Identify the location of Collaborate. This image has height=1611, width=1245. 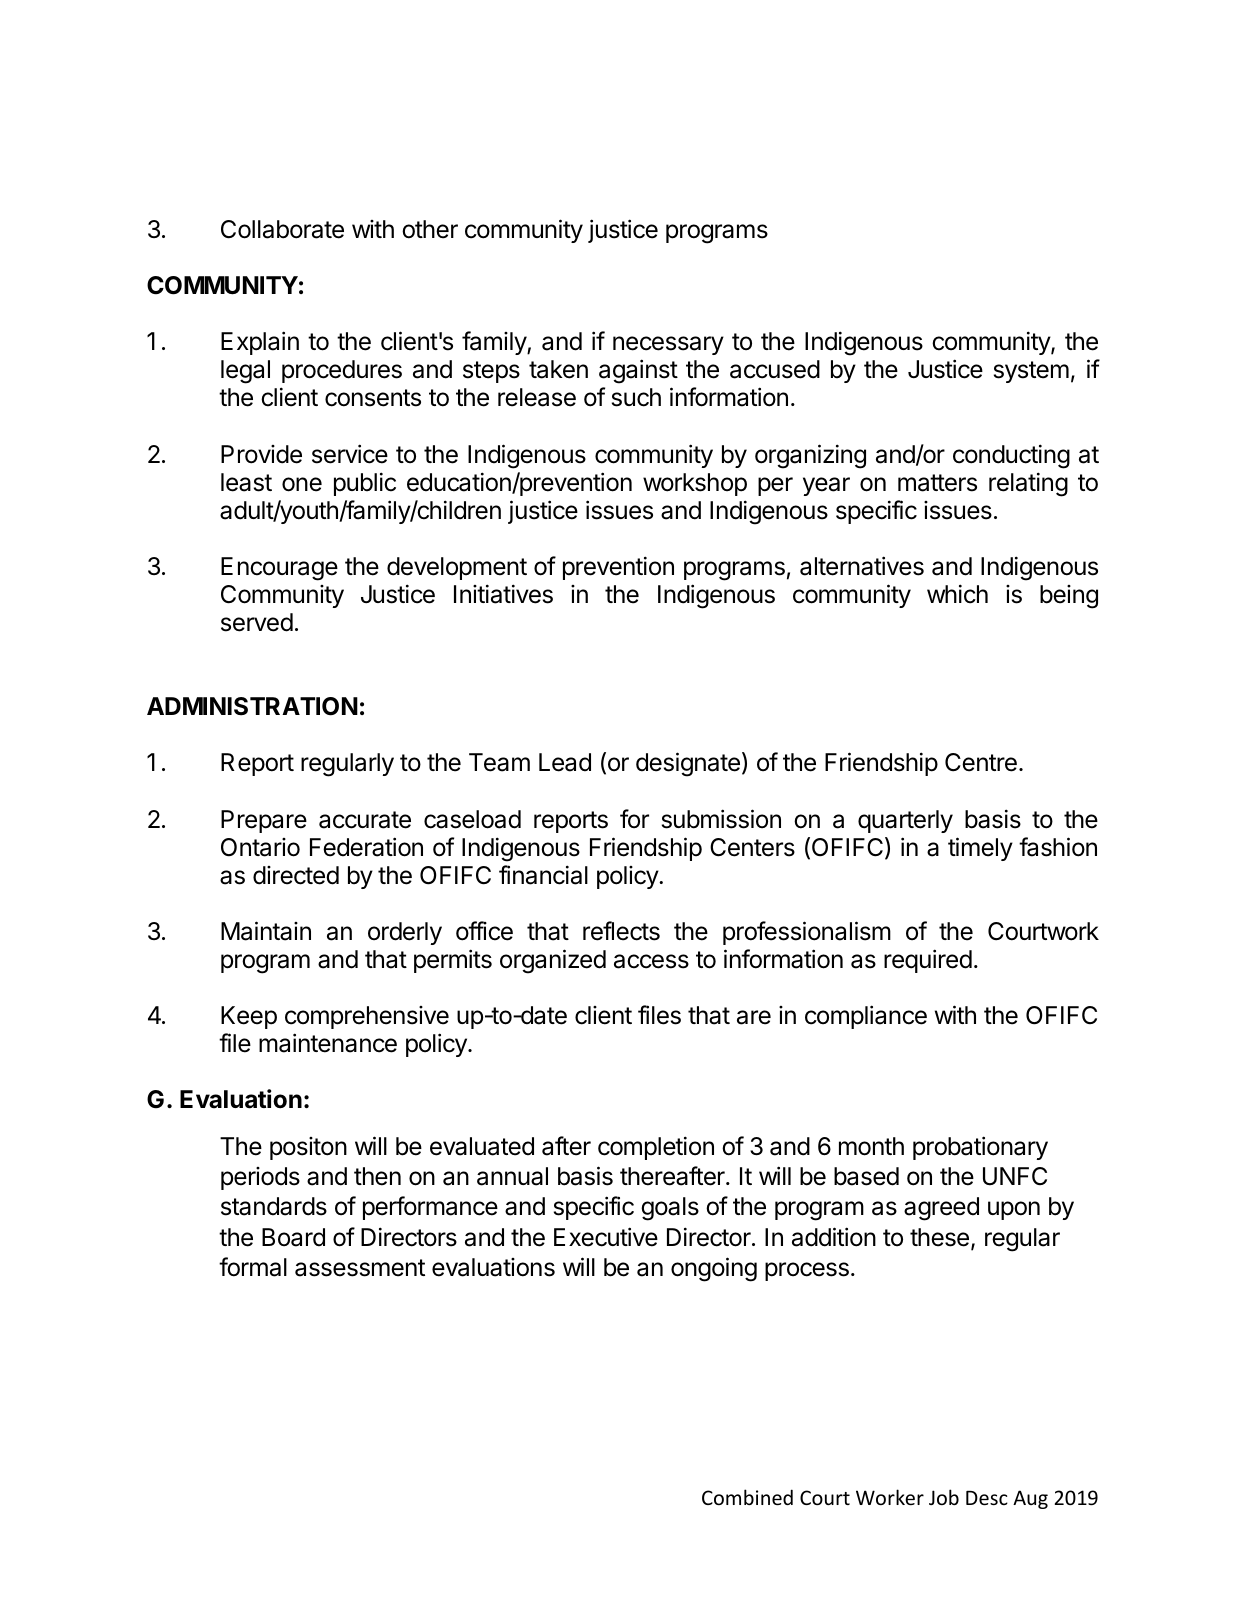
(282, 229).
